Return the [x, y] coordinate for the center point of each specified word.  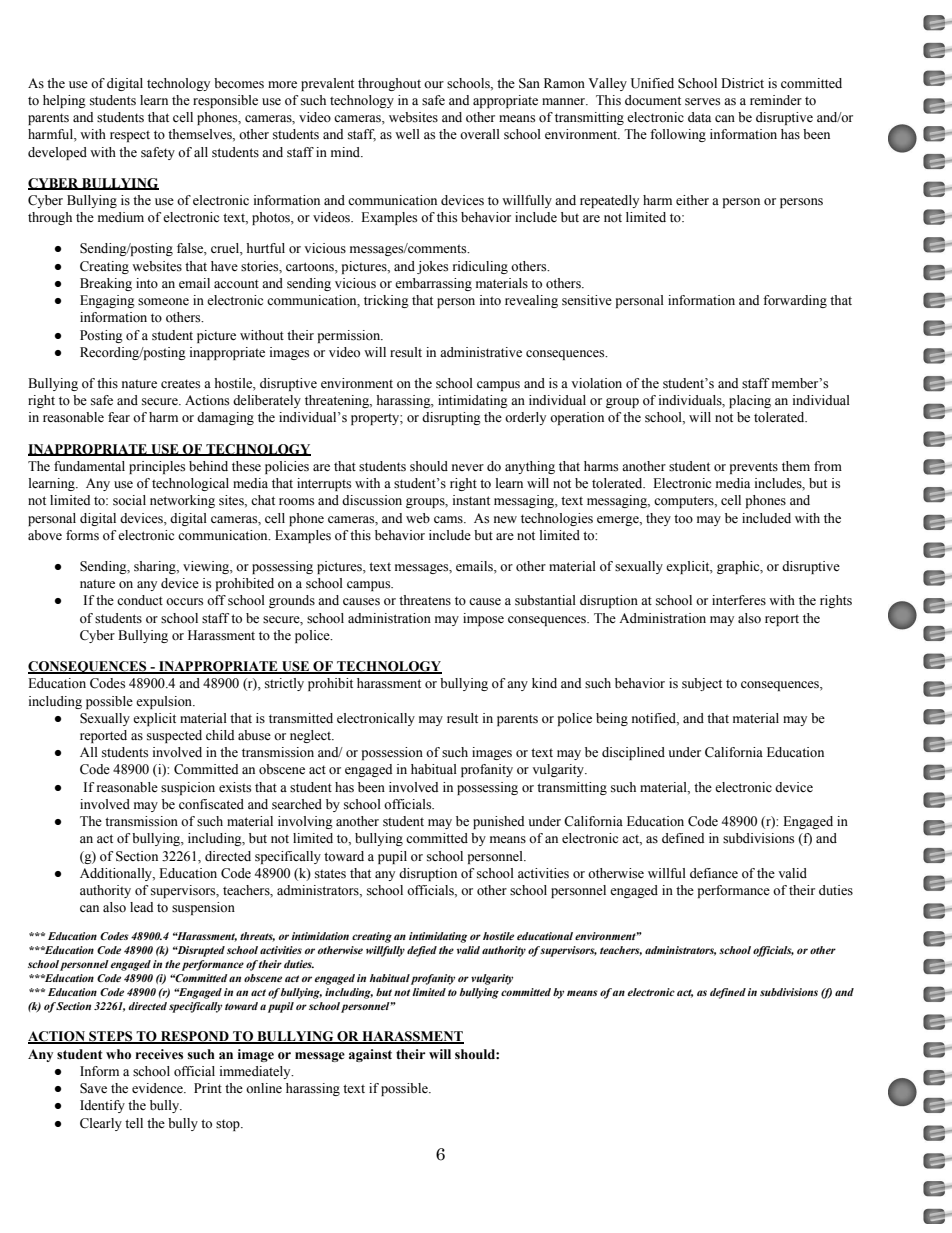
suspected [174, 736]
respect [130, 136]
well [407, 134]
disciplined [633, 753]
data [699, 117]
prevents [754, 468]
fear [119, 417]
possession [392, 753]
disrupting [451, 418]
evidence [158, 1088]
